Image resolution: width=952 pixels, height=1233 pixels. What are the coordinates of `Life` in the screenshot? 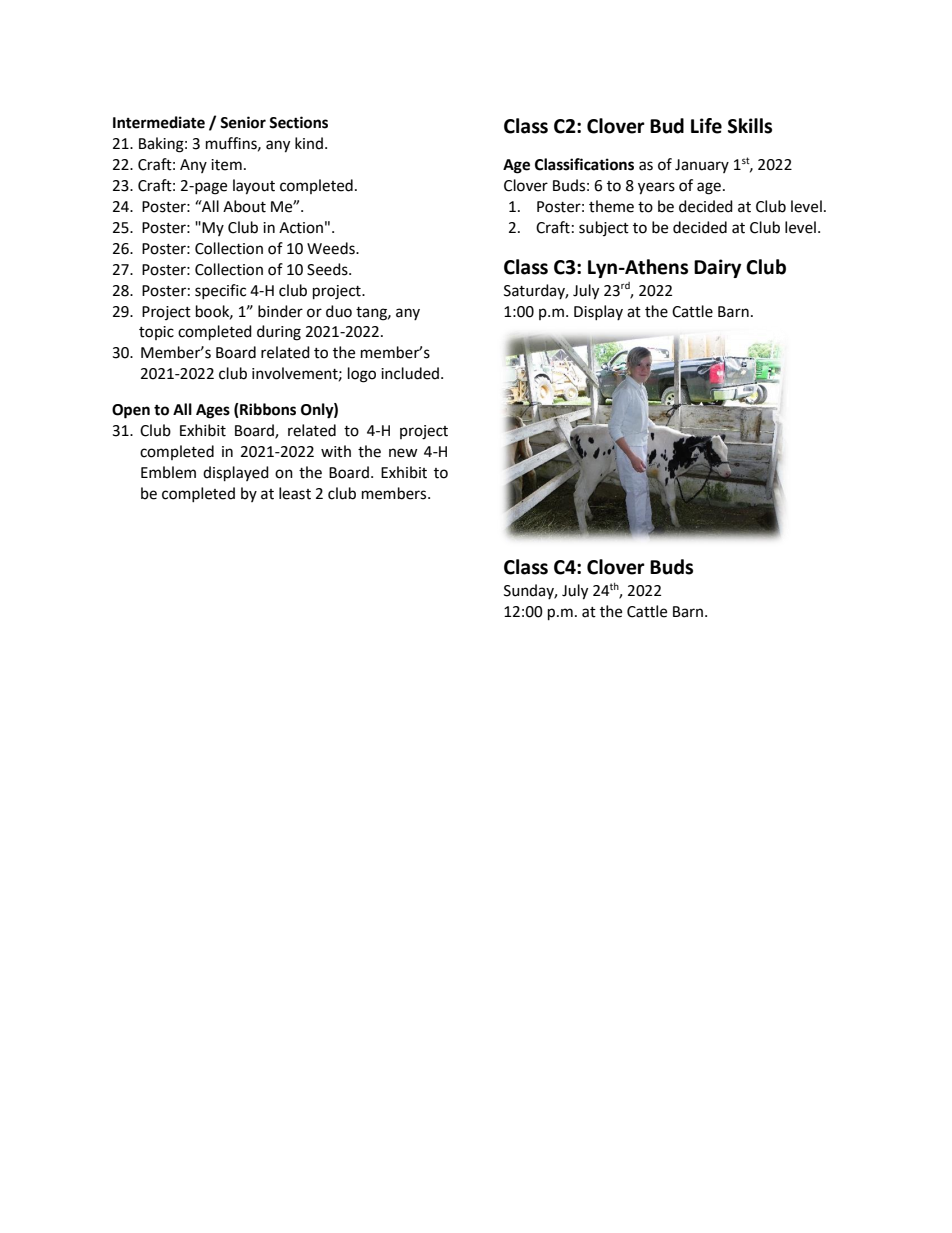 It's located at (706, 126).
